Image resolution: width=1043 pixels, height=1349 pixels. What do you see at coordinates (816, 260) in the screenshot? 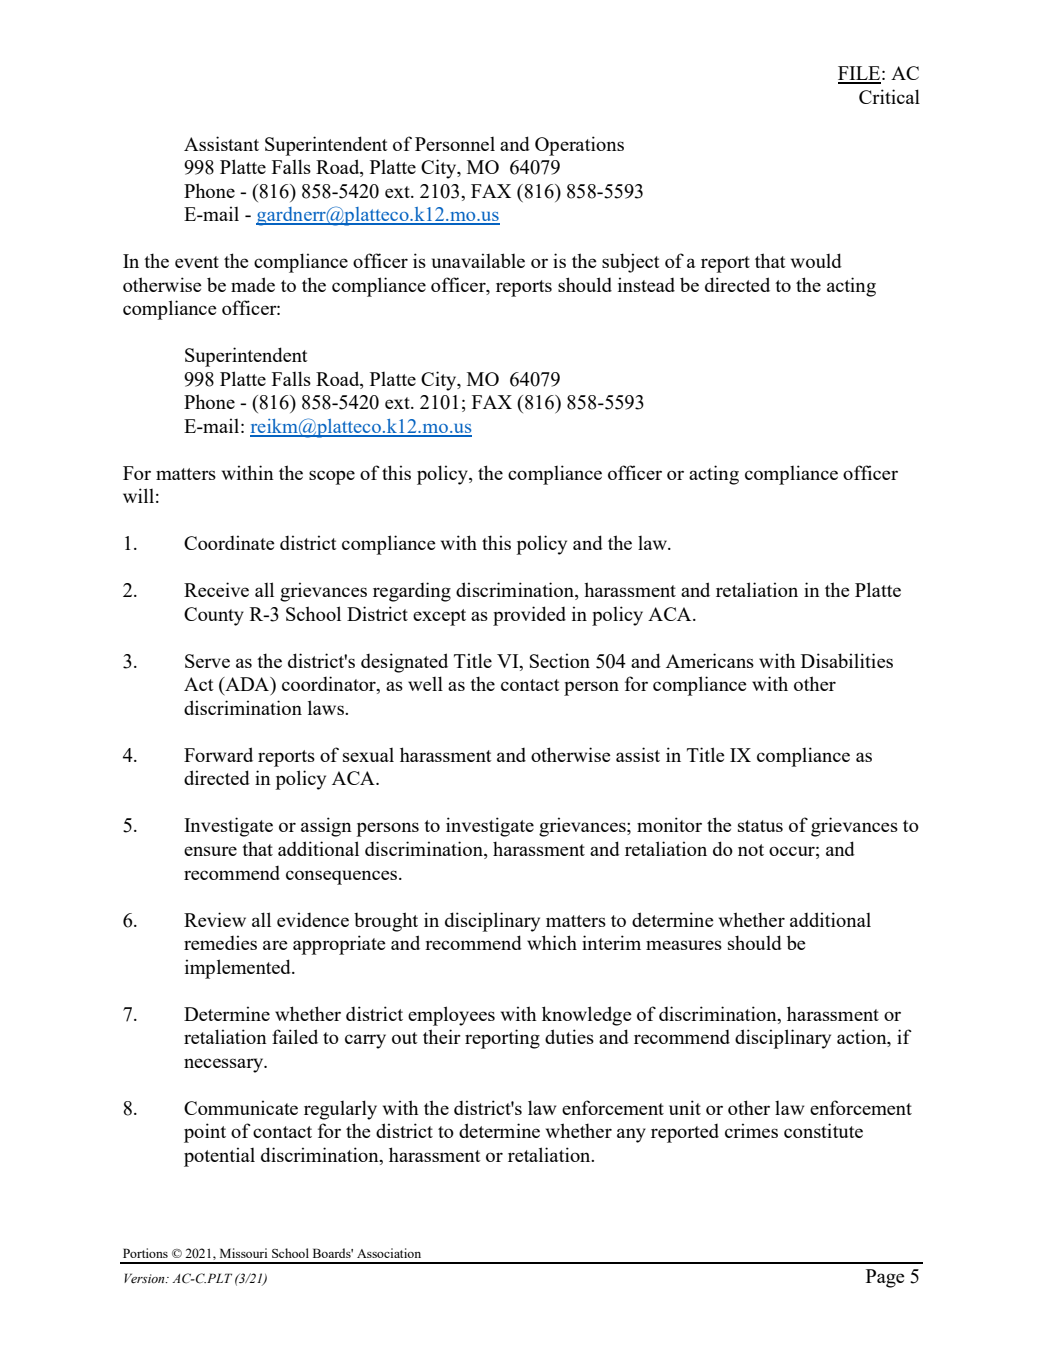
I see `would` at bounding box center [816, 260].
